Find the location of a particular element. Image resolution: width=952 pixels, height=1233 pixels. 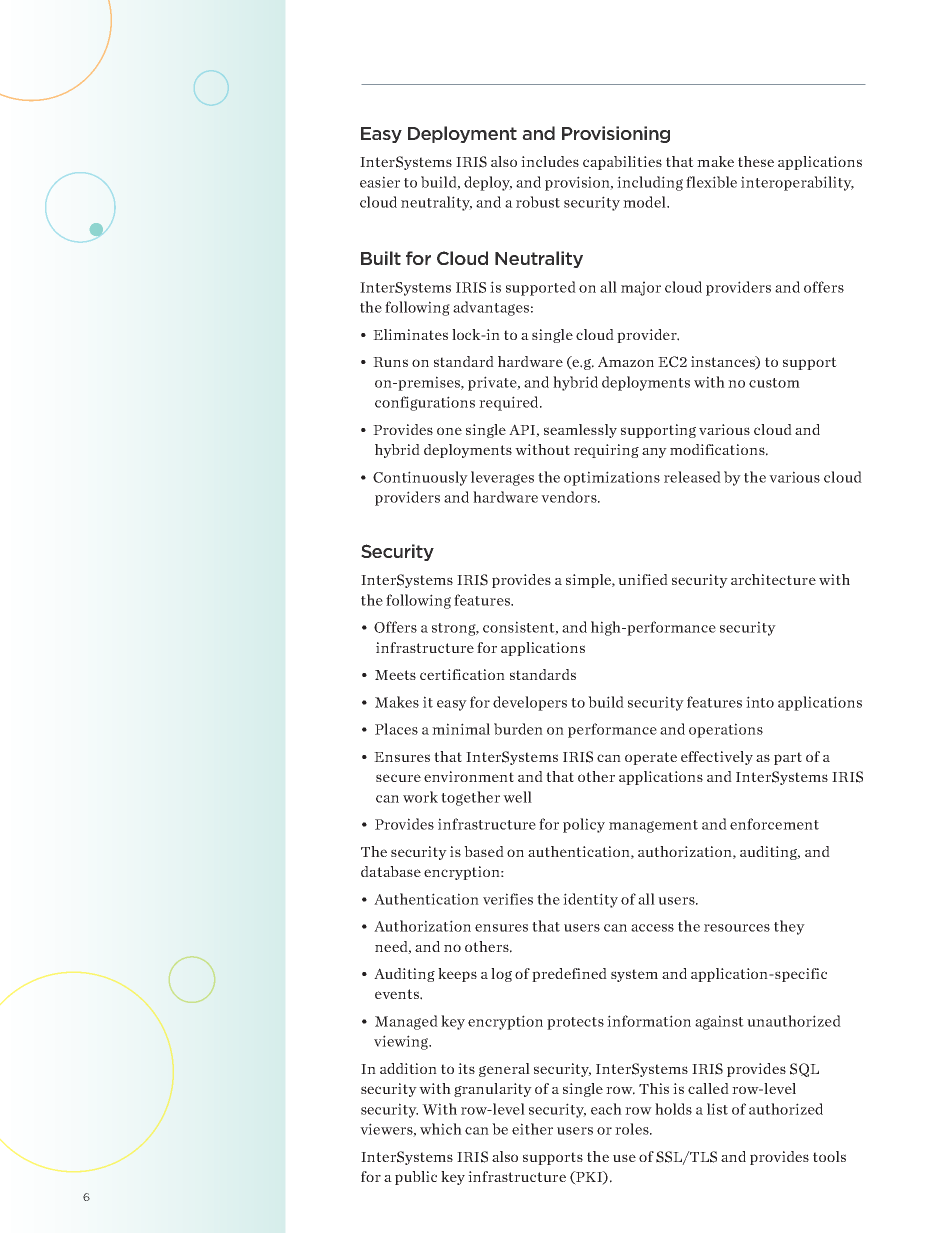

into is located at coordinates (760, 702).
